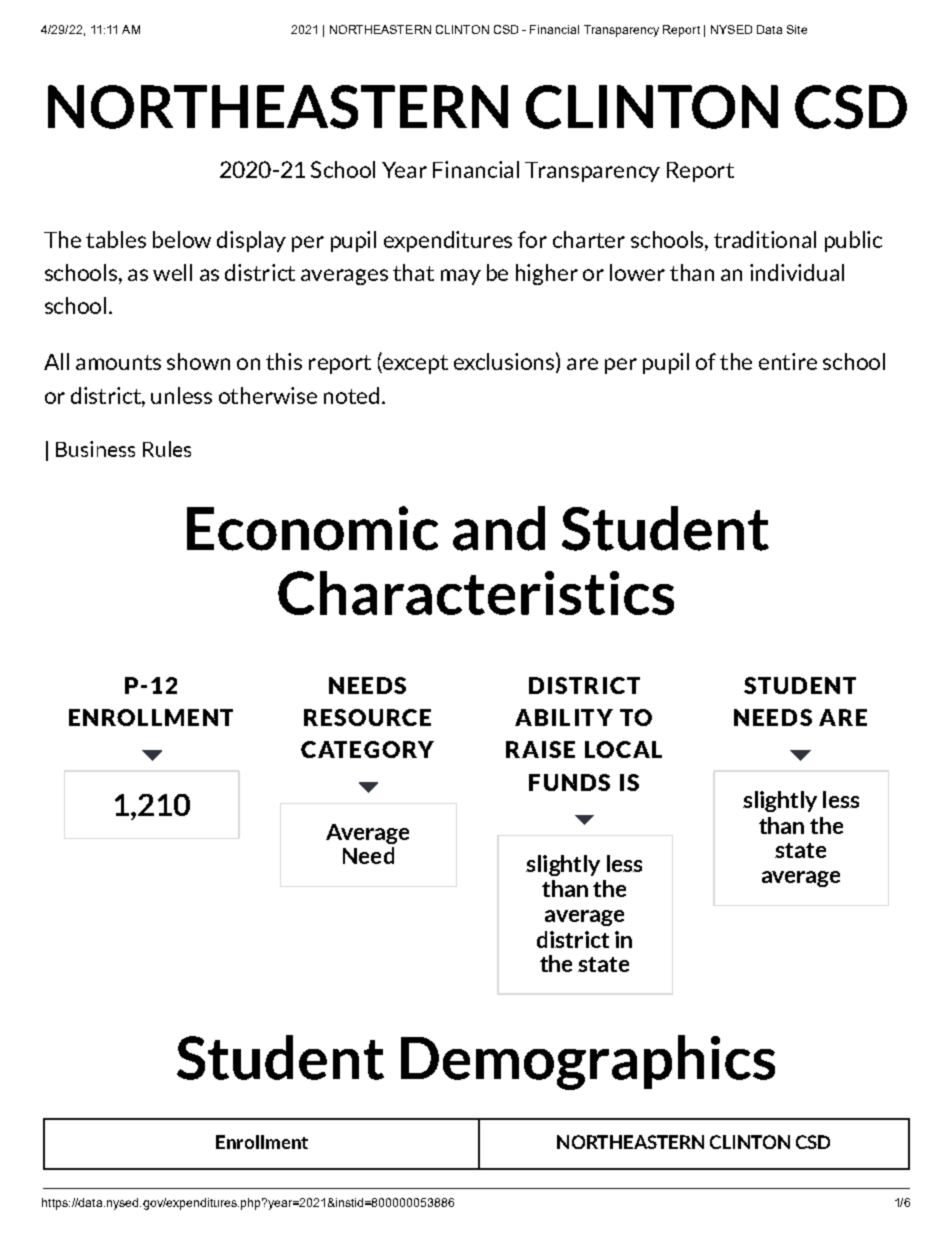  Describe the element at coordinates (788, 361) in the image. I see `entire` at that location.
